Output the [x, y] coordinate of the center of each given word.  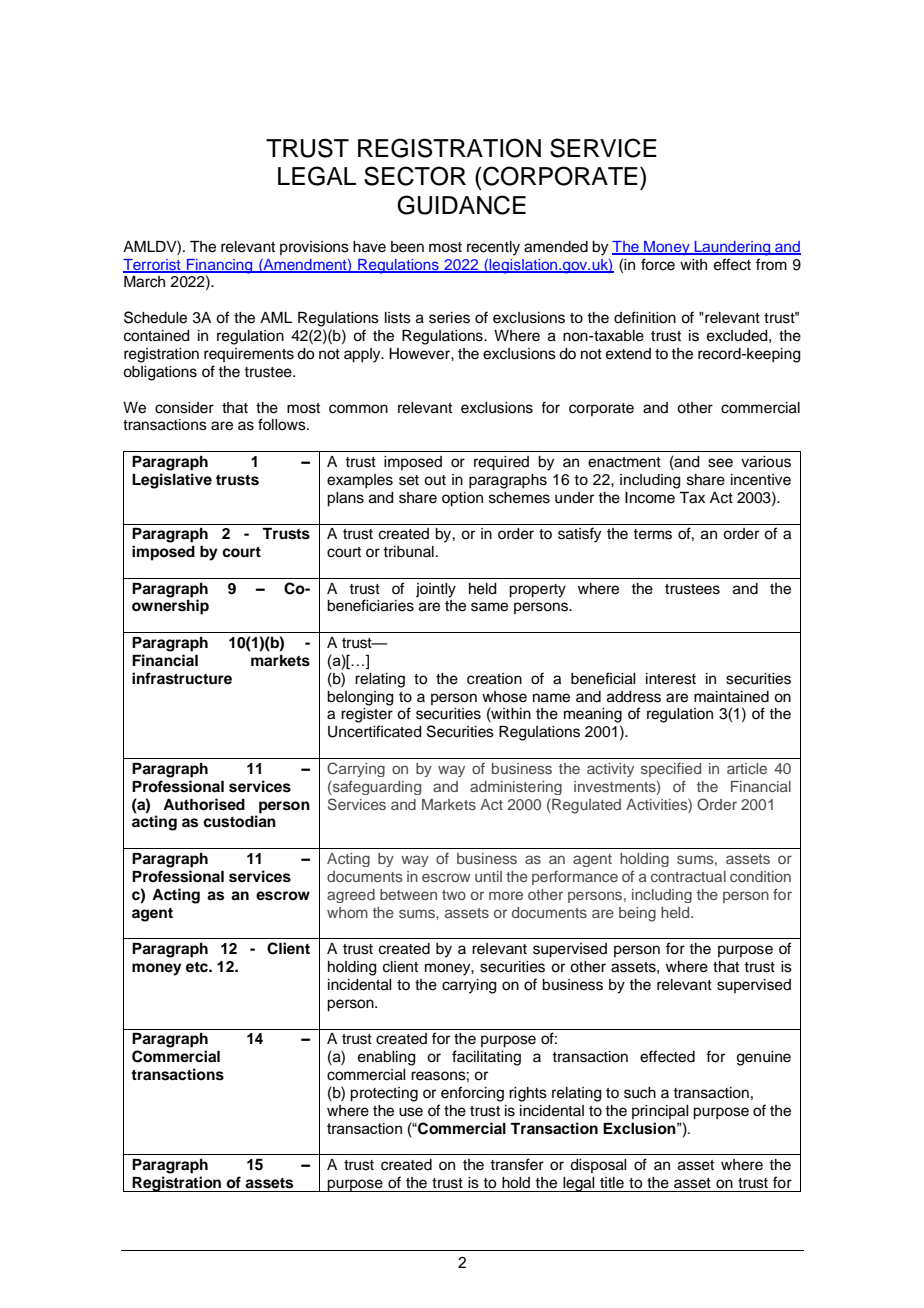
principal [660, 1112]
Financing [220, 266]
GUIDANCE [461, 205]
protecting [384, 1094]
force [658, 264]
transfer [517, 1164]
